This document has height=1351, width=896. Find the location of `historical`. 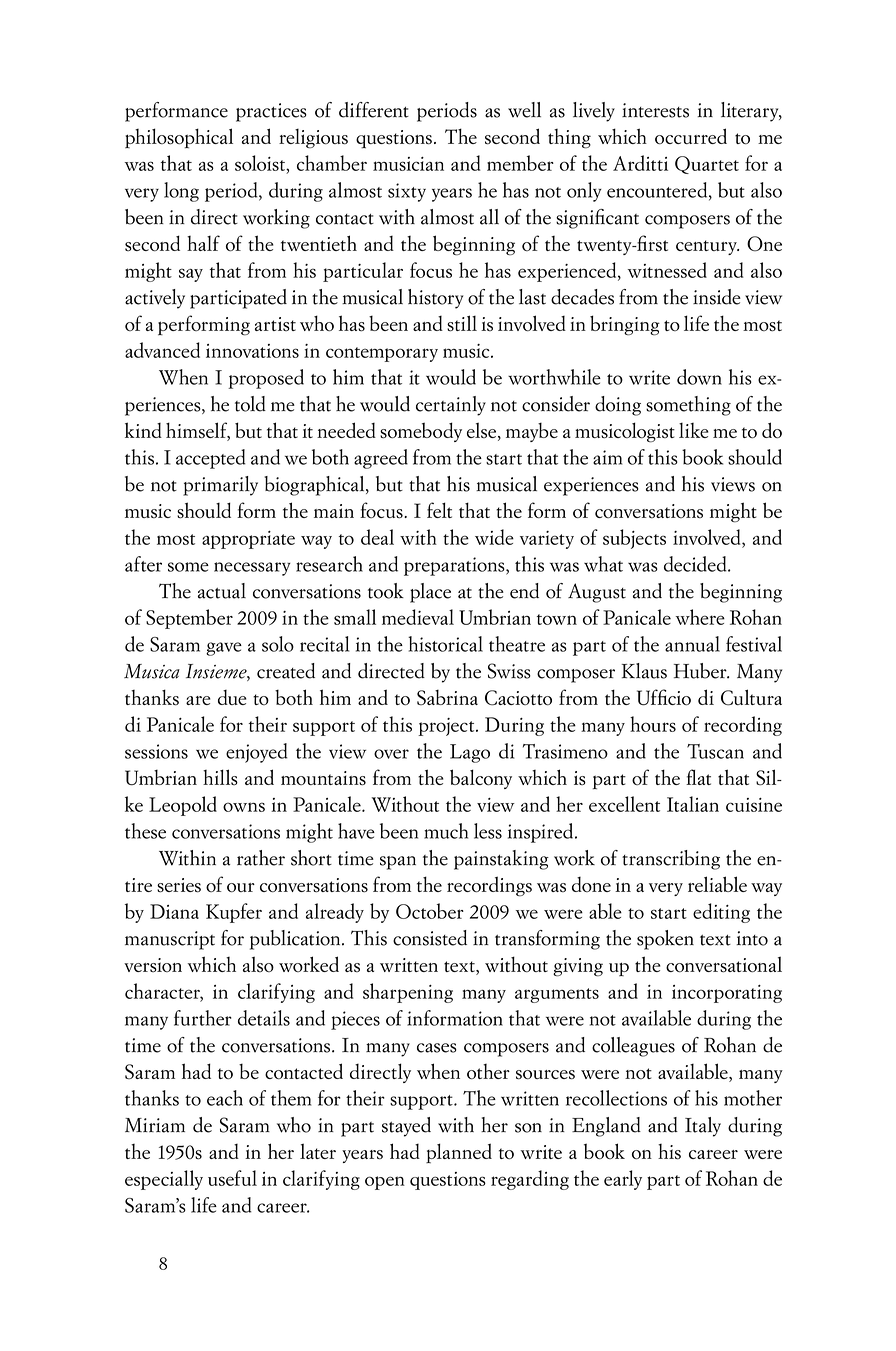

historical is located at coordinates (445, 644).
